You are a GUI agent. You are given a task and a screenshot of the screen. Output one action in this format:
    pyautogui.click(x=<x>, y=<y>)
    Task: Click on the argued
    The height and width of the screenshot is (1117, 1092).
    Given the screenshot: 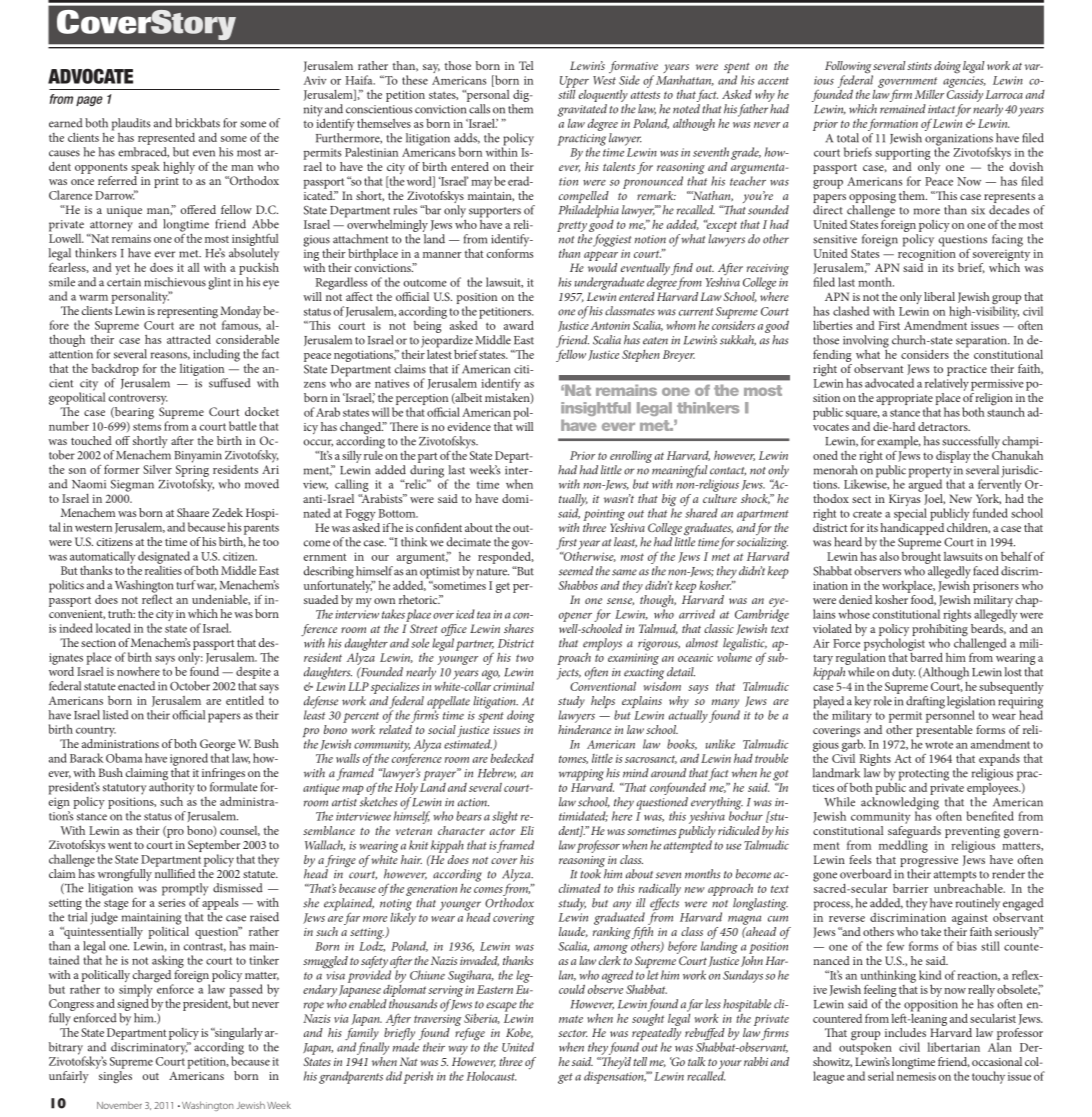 What is the action you would take?
    pyautogui.click(x=925, y=484)
